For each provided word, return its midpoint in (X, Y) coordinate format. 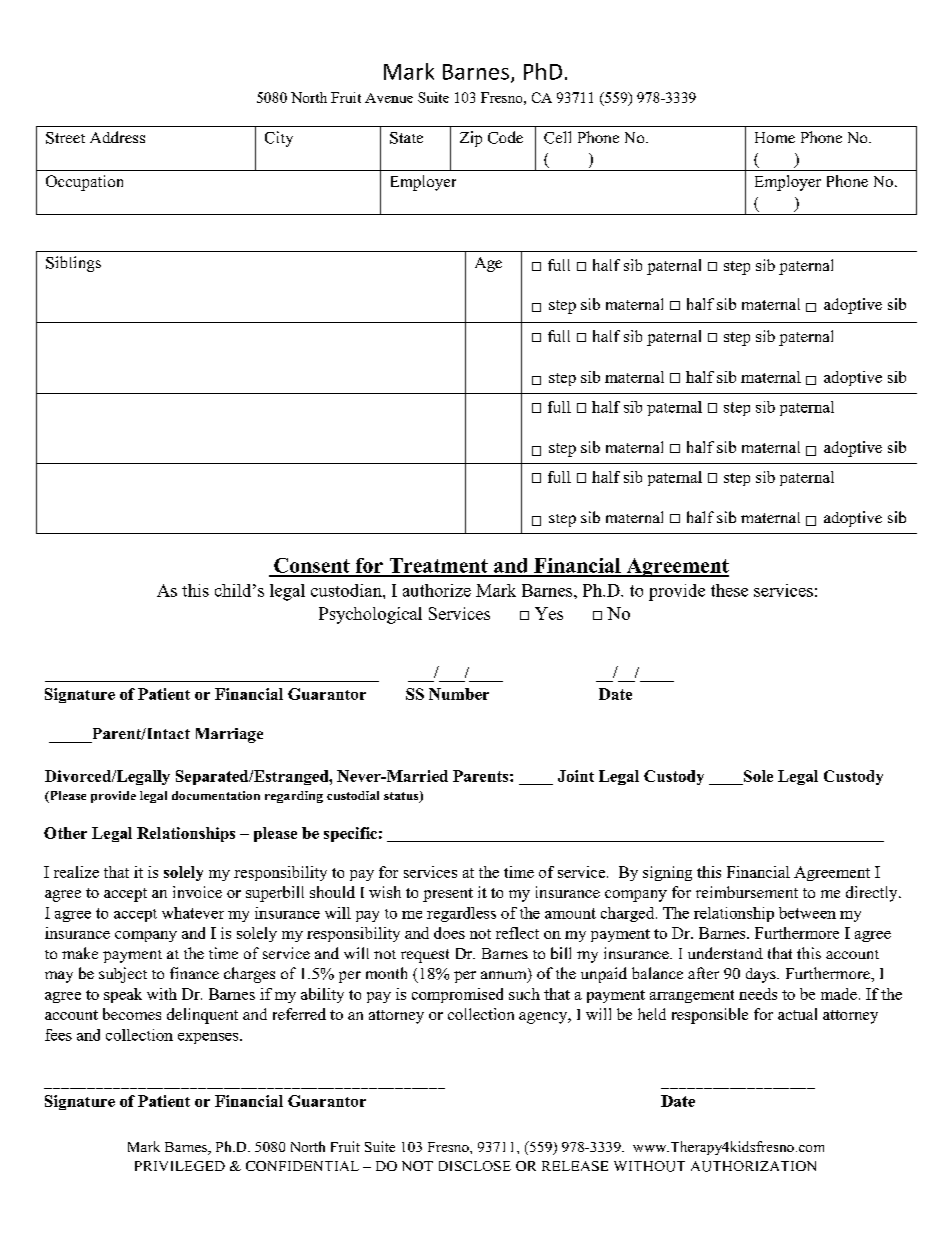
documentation (216, 795)
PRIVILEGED (180, 1166)
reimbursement (747, 892)
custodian (347, 590)
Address (117, 137)
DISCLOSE (475, 1166)
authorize (437, 590)
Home (775, 137)
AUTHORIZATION (753, 1166)
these (729, 590)
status (402, 797)
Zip (471, 139)
